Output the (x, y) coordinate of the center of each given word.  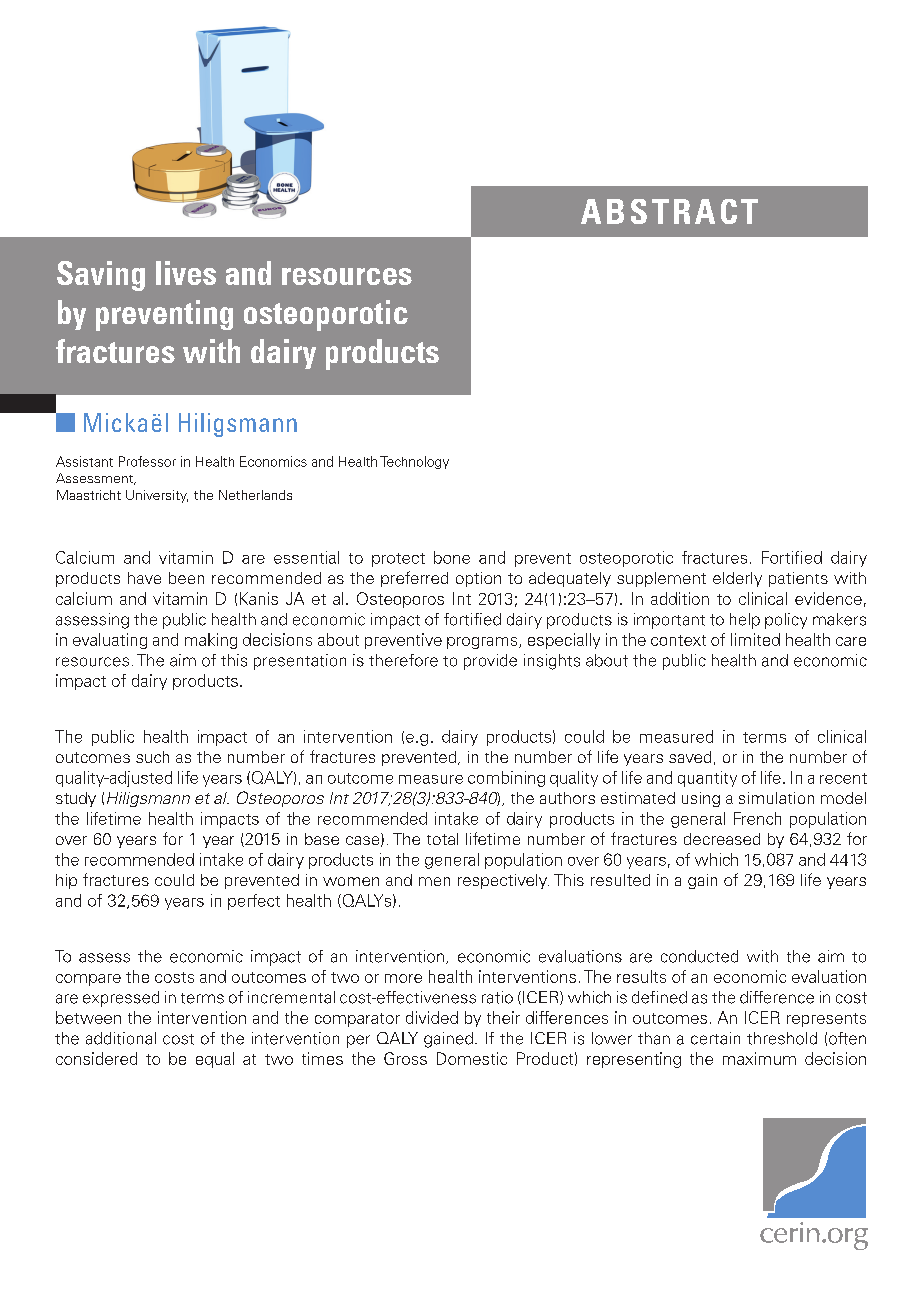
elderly (737, 579)
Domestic (472, 1058)
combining (506, 779)
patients (798, 579)
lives (186, 273)
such (152, 757)
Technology (414, 462)
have (144, 578)
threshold (782, 1038)
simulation (776, 798)
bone (452, 557)
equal (215, 1060)
